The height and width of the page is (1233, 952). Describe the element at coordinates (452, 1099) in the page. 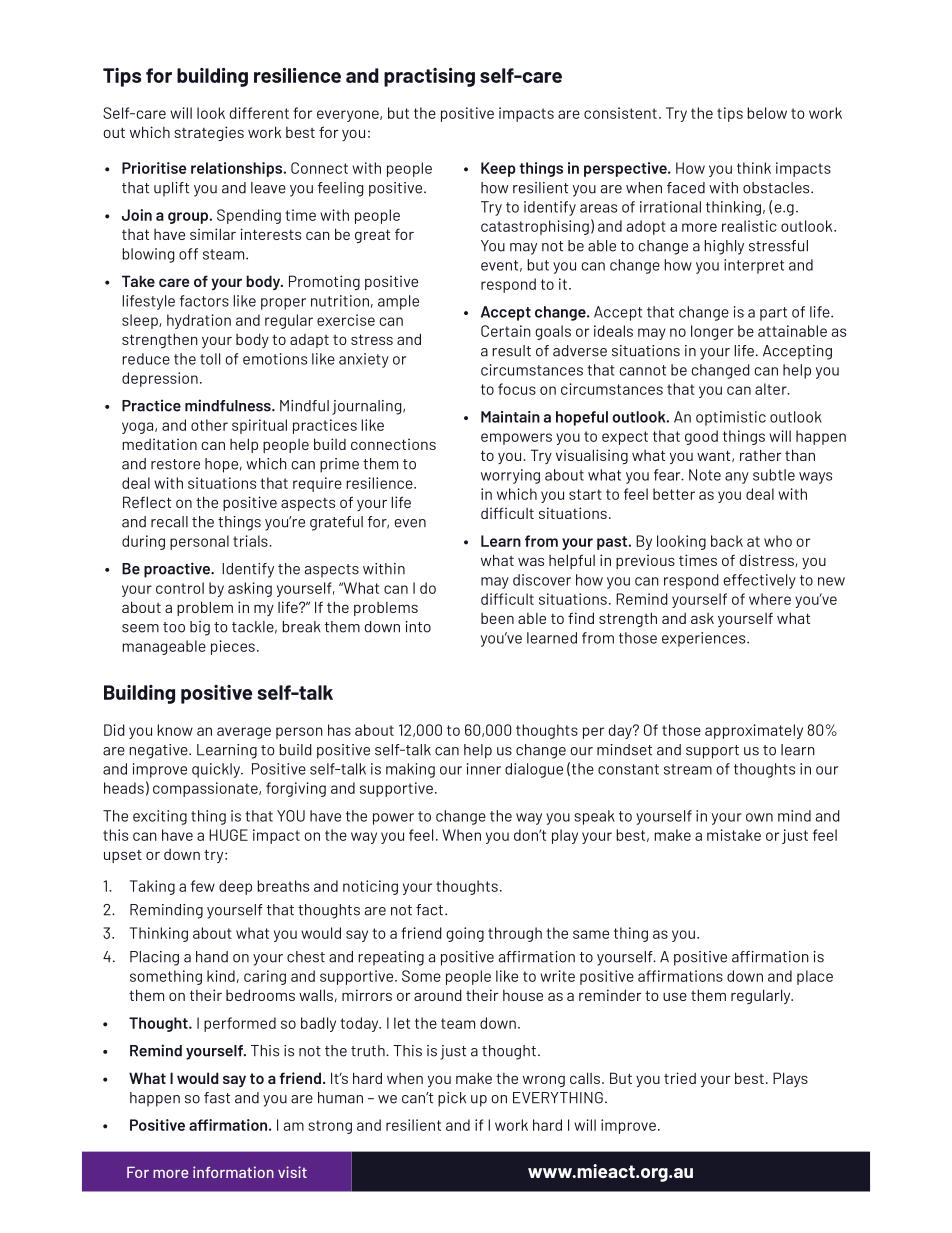

I see `pick` at that location.
